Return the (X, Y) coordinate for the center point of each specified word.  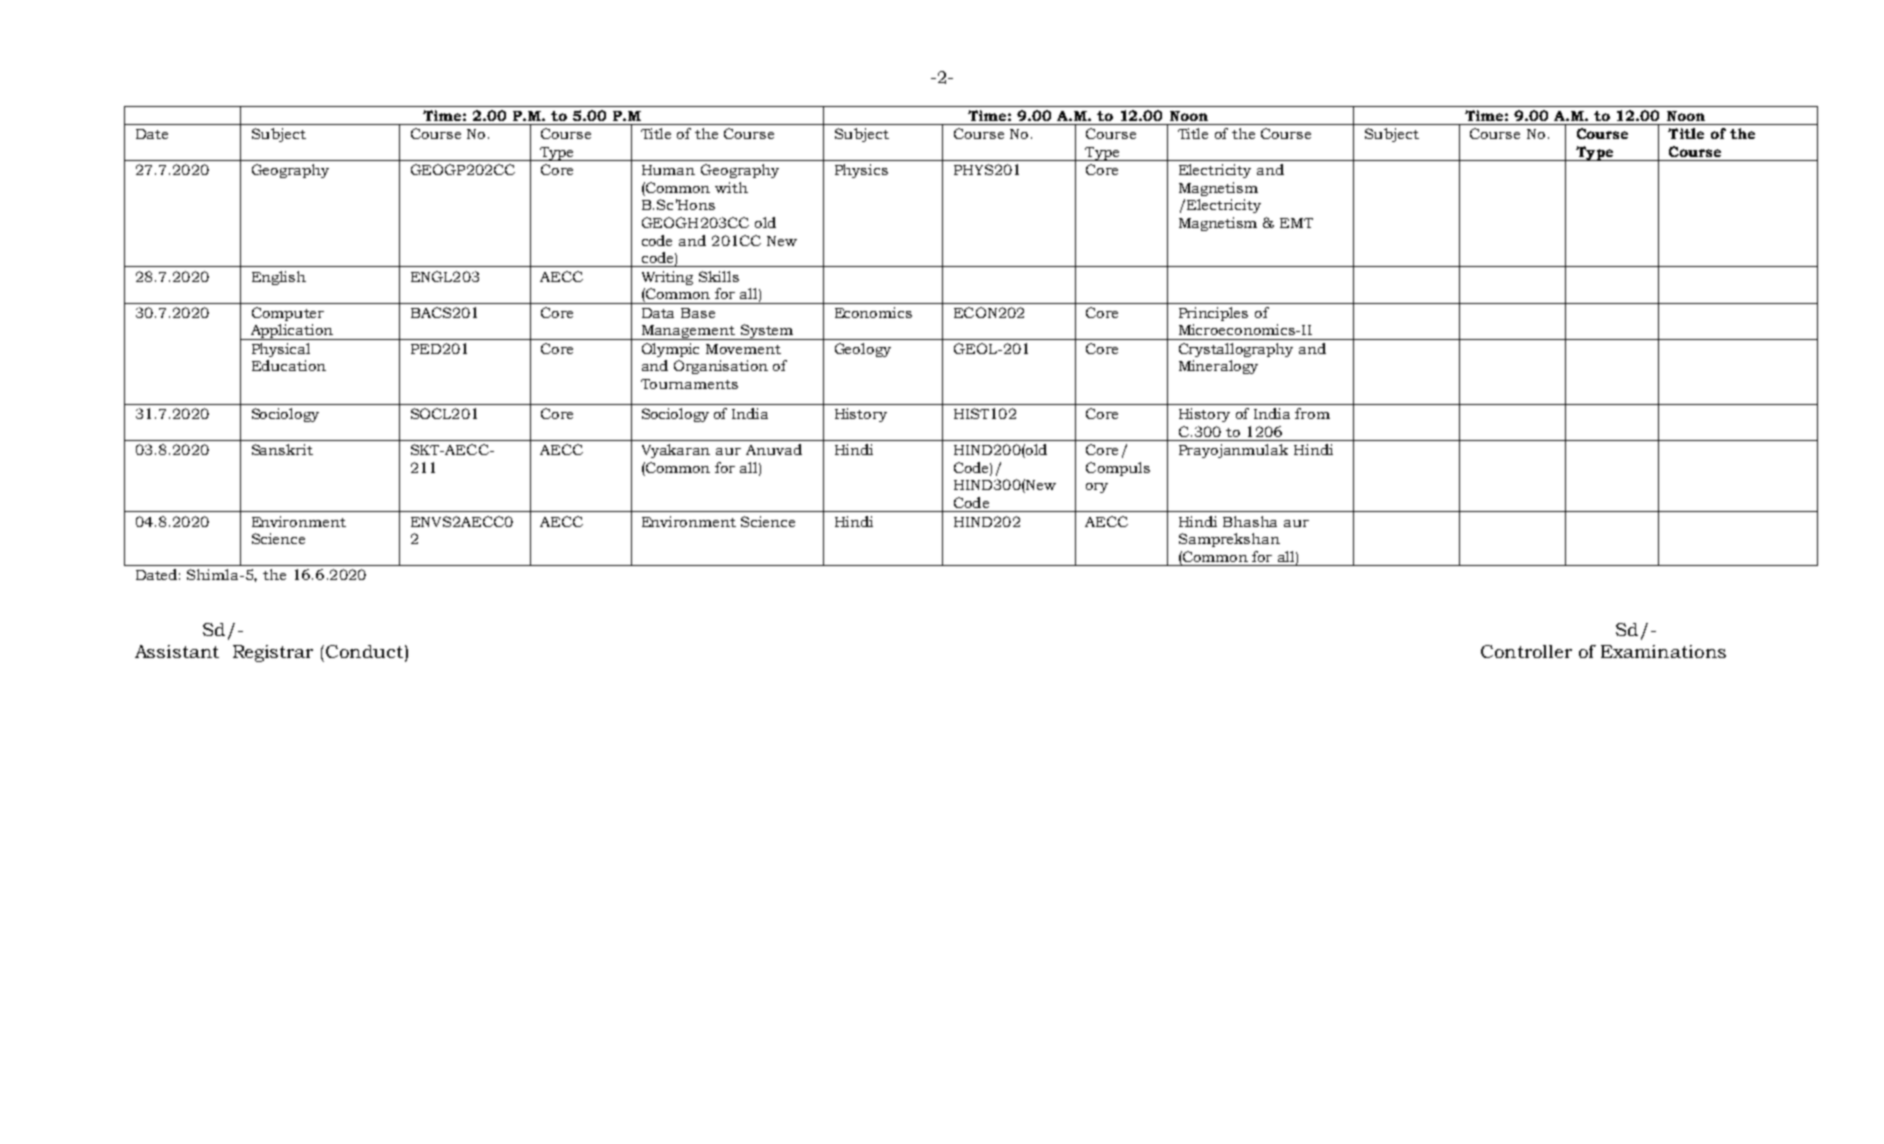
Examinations (1663, 651)
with (731, 187)
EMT (1296, 223)
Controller (1526, 651)
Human (668, 170)
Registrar (273, 653)
